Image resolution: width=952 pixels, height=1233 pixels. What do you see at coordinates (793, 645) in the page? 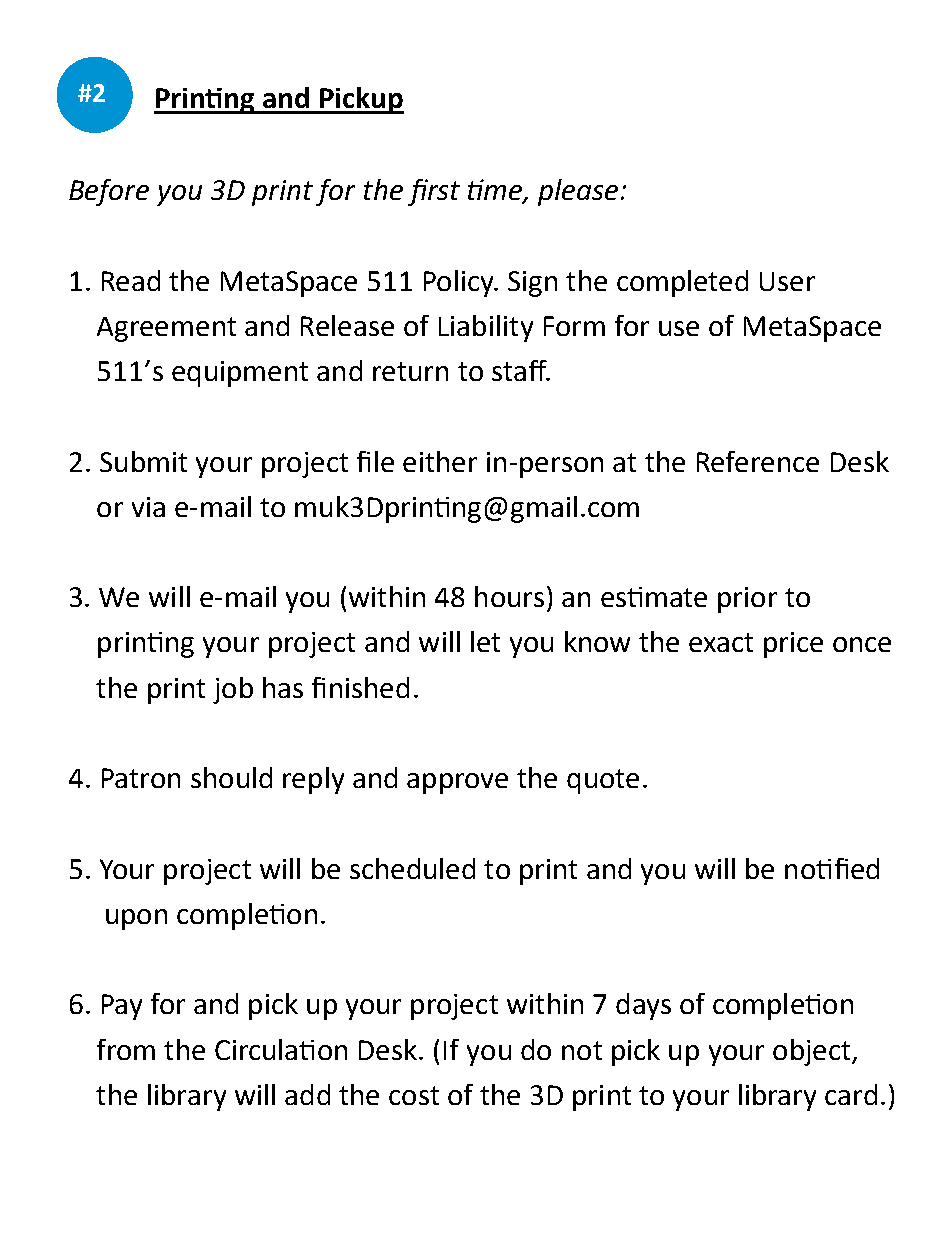
I see `price` at bounding box center [793, 645].
